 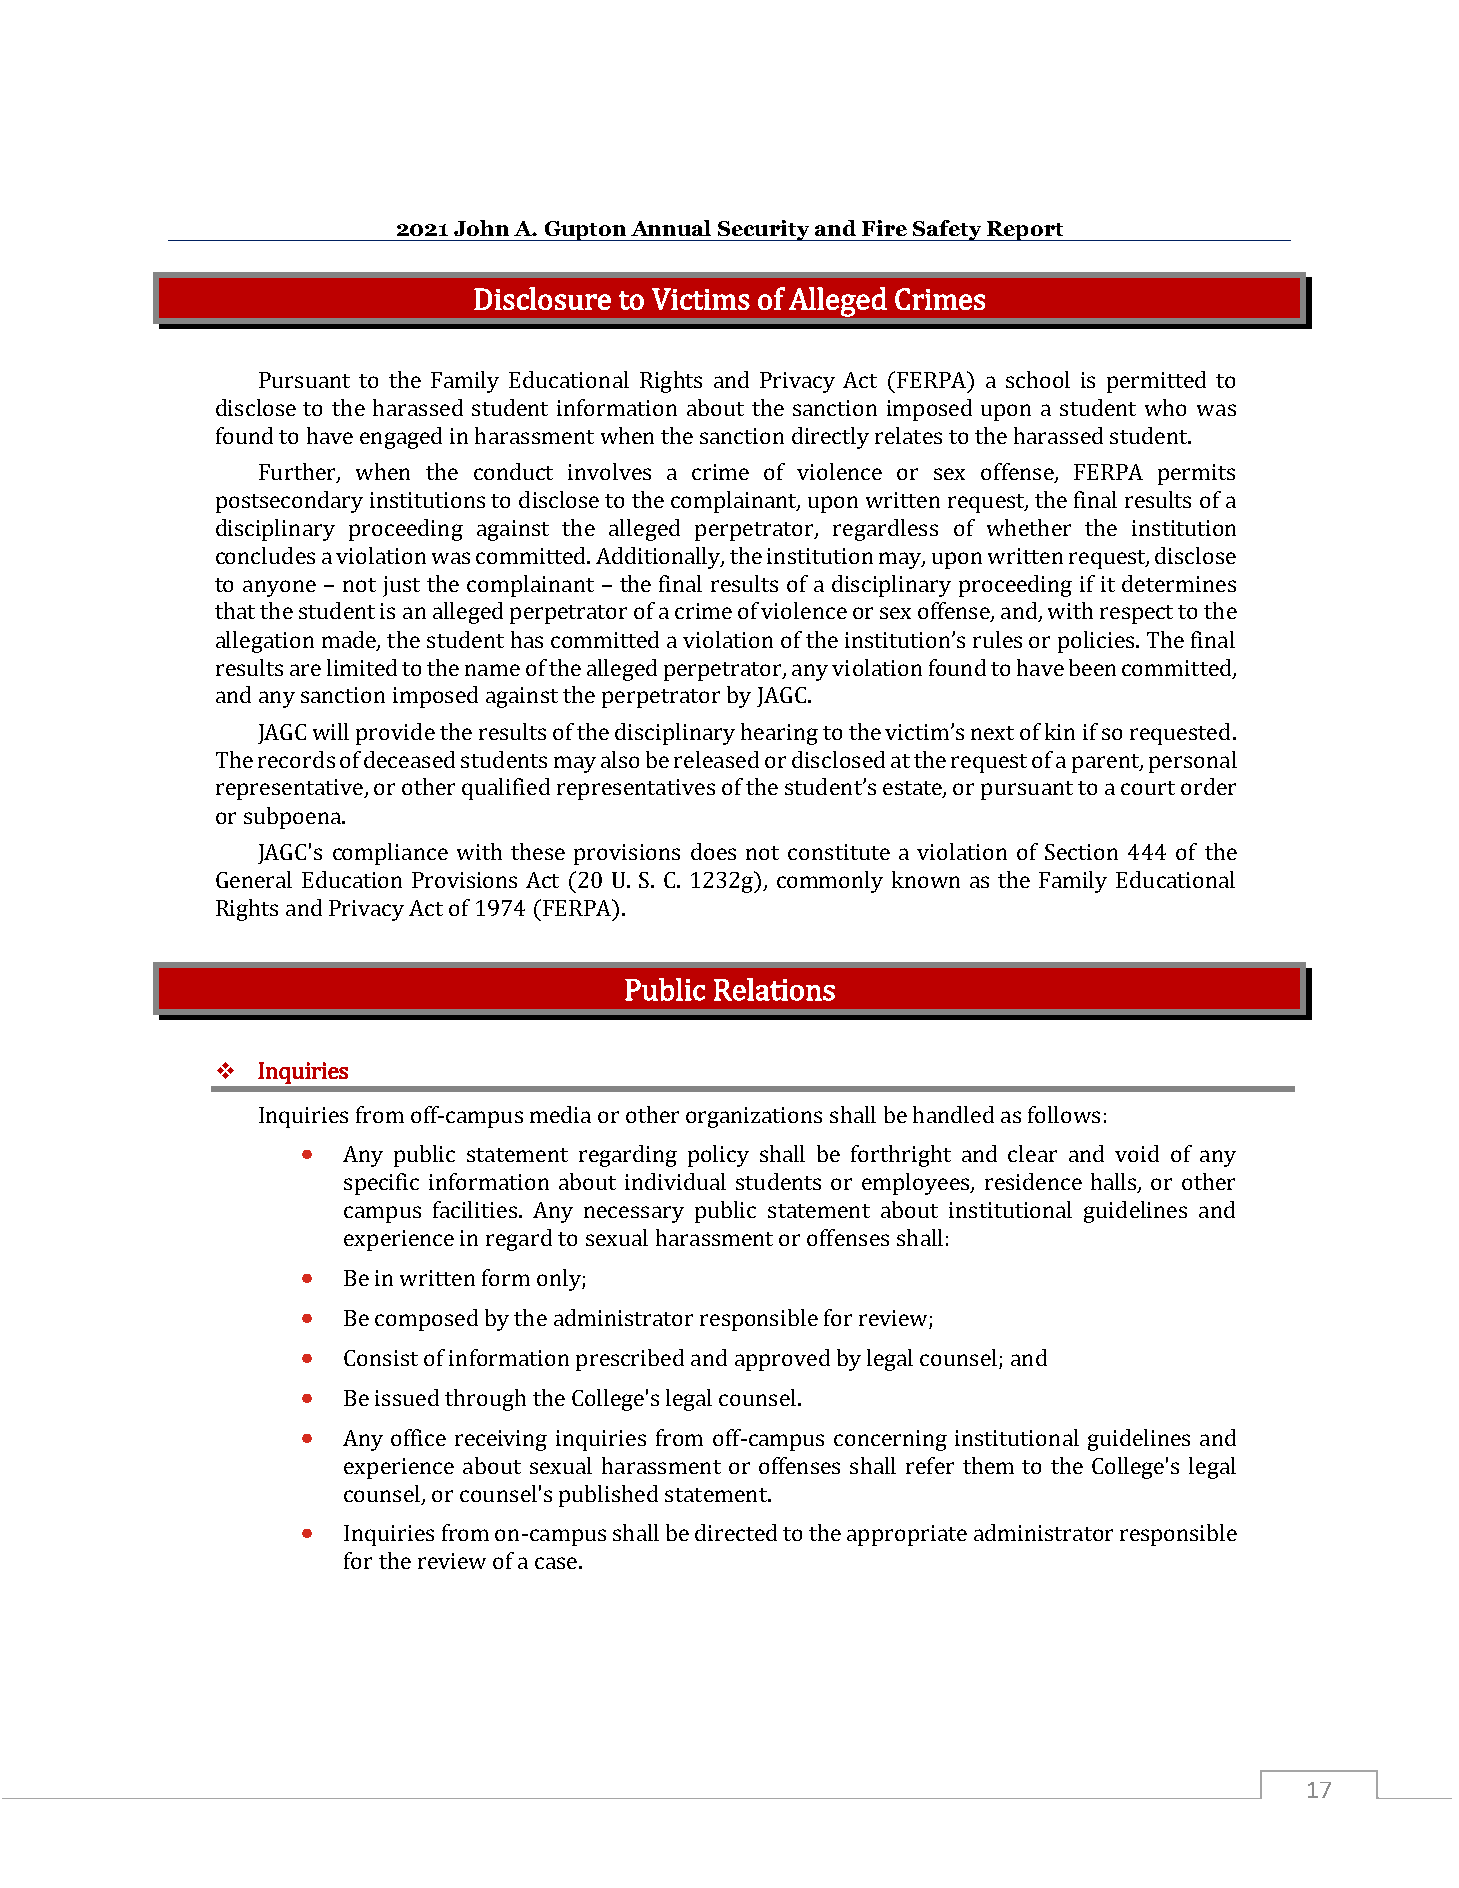 I want to click on Report, so click(x=1024, y=231).
